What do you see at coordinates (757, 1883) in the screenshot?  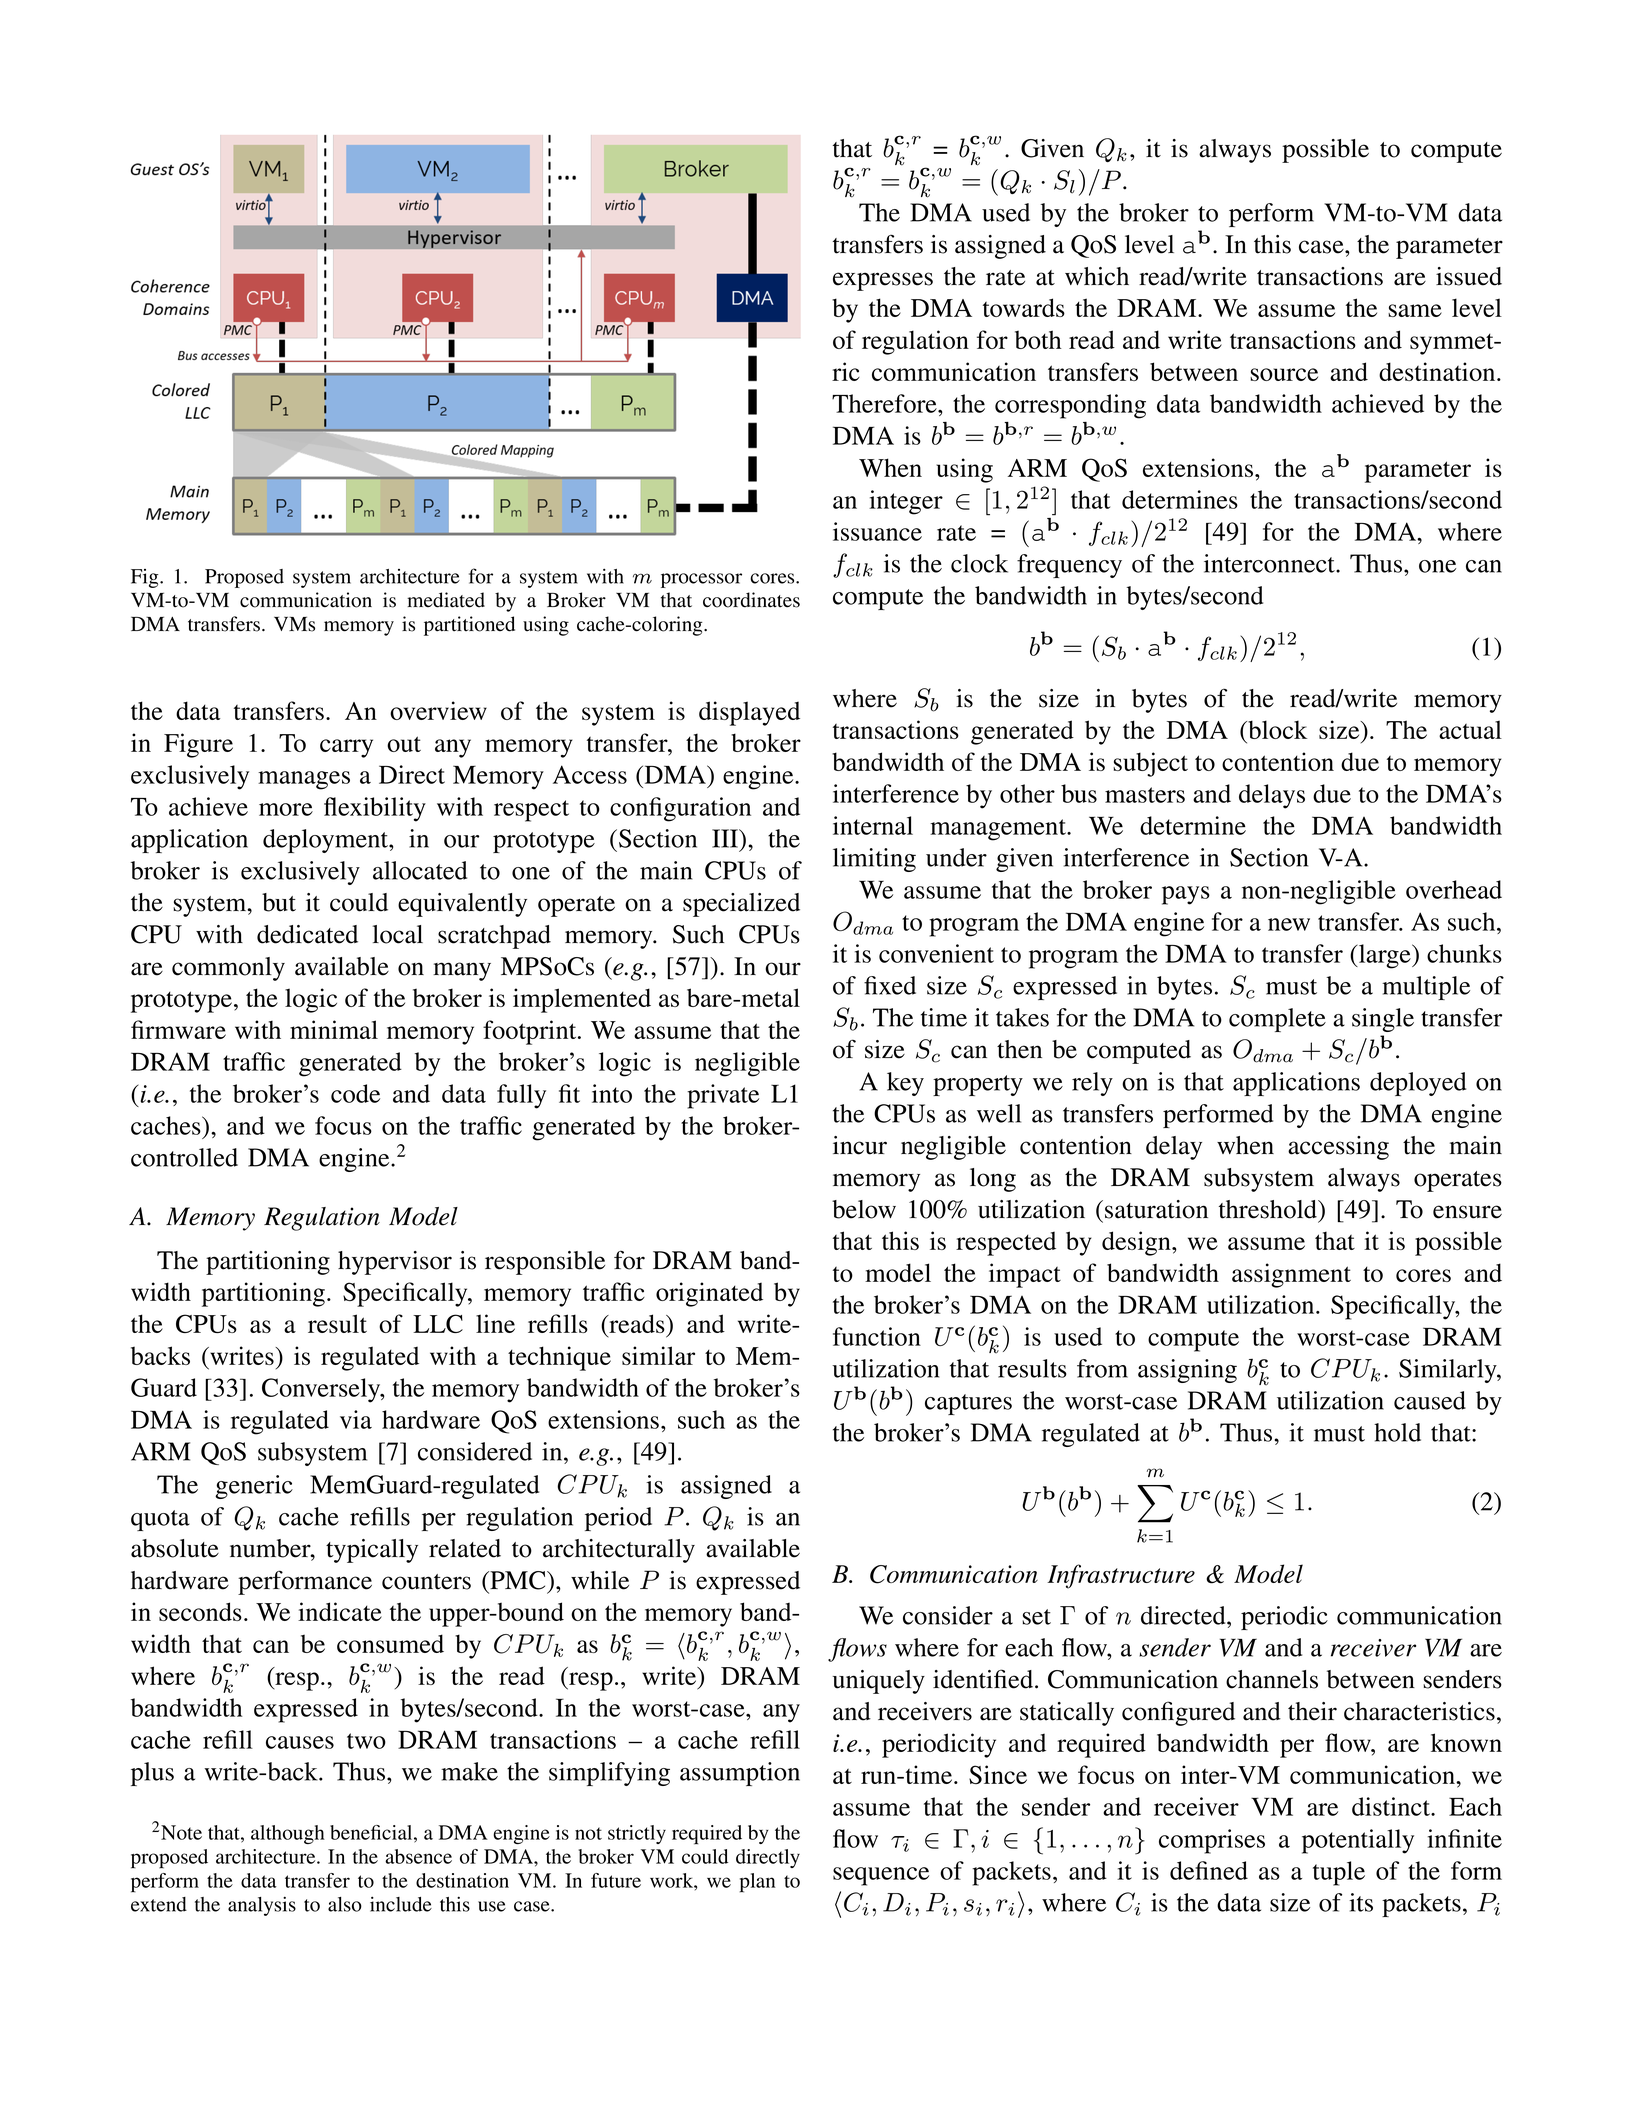 I see `plan` at bounding box center [757, 1883].
